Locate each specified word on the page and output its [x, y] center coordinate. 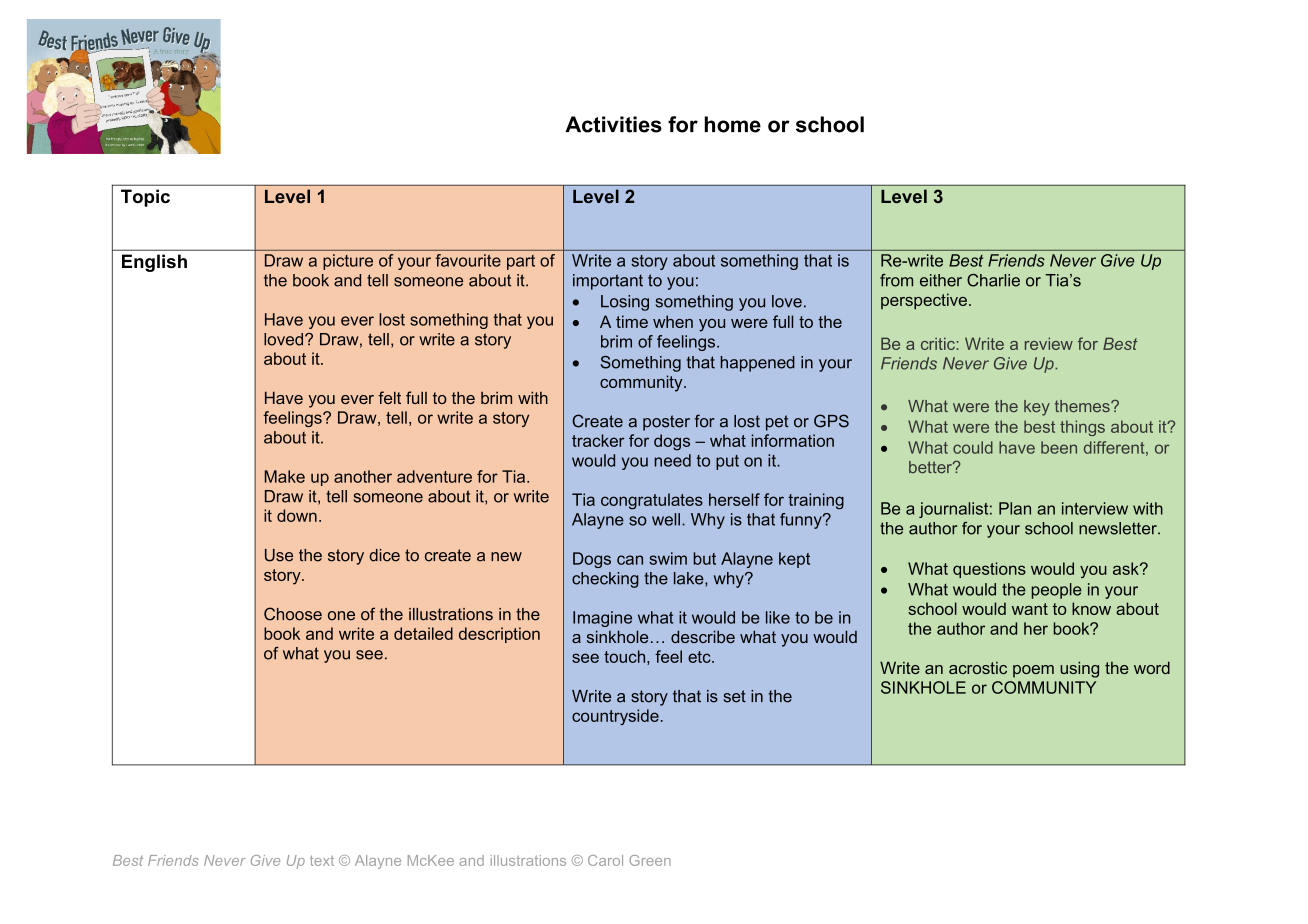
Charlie [993, 280]
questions [989, 570]
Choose [293, 614]
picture [348, 262]
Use [279, 555]
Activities [613, 124]
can [630, 560]
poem [1033, 671]
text [322, 860]
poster [666, 423]
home [732, 124]
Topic [145, 198]
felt [389, 397]
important [608, 282]
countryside [615, 717]
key [1037, 408]
